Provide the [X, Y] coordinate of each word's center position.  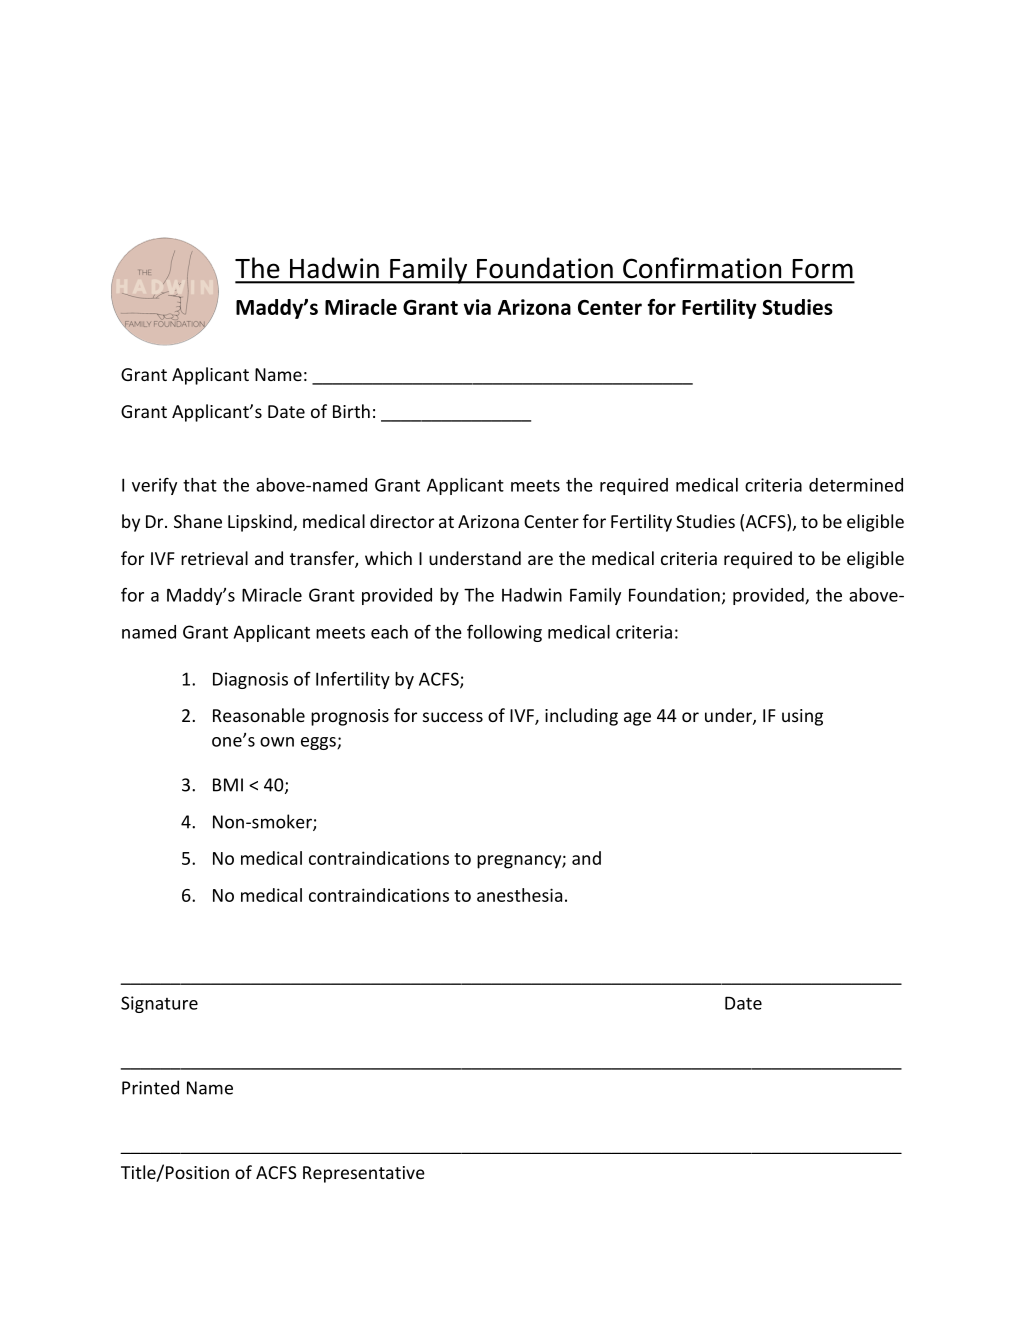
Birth [351, 411]
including [581, 717]
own [277, 742]
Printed [150, 1087]
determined [856, 485]
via [477, 307]
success [453, 717]
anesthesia [519, 895]
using [802, 717]
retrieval [214, 558]
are [540, 560]
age [637, 719]
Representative [364, 1174]
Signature [159, 1004]
